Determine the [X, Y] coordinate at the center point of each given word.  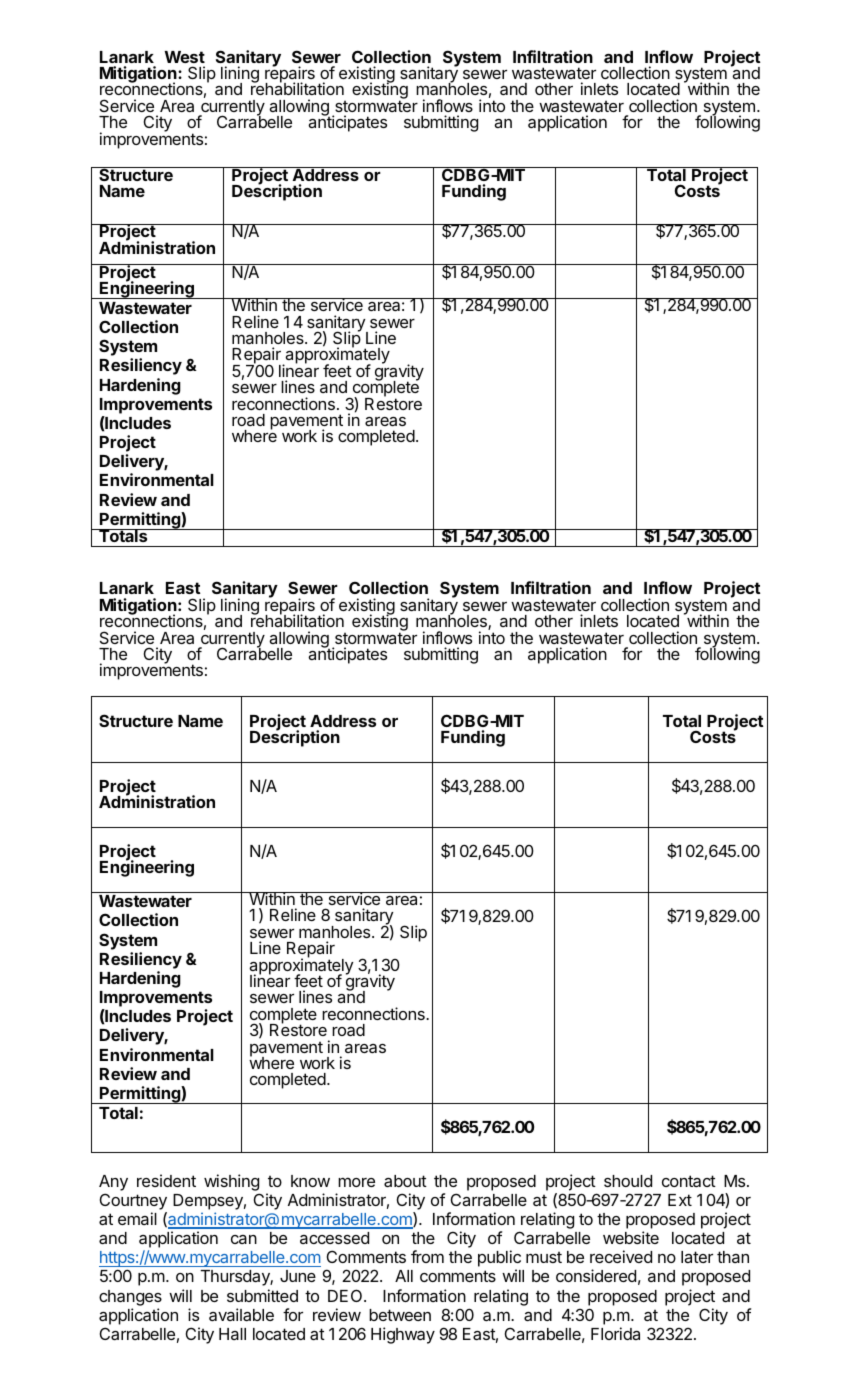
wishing [231, 1182]
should [628, 1181]
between [400, 1315]
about [405, 1181]
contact [689, 1181]
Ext [680, 1200]
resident [166, 1180]
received [621, 1256]
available [241, 1314]
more [356, 1182]
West [184, 57]
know [310, 1181]
